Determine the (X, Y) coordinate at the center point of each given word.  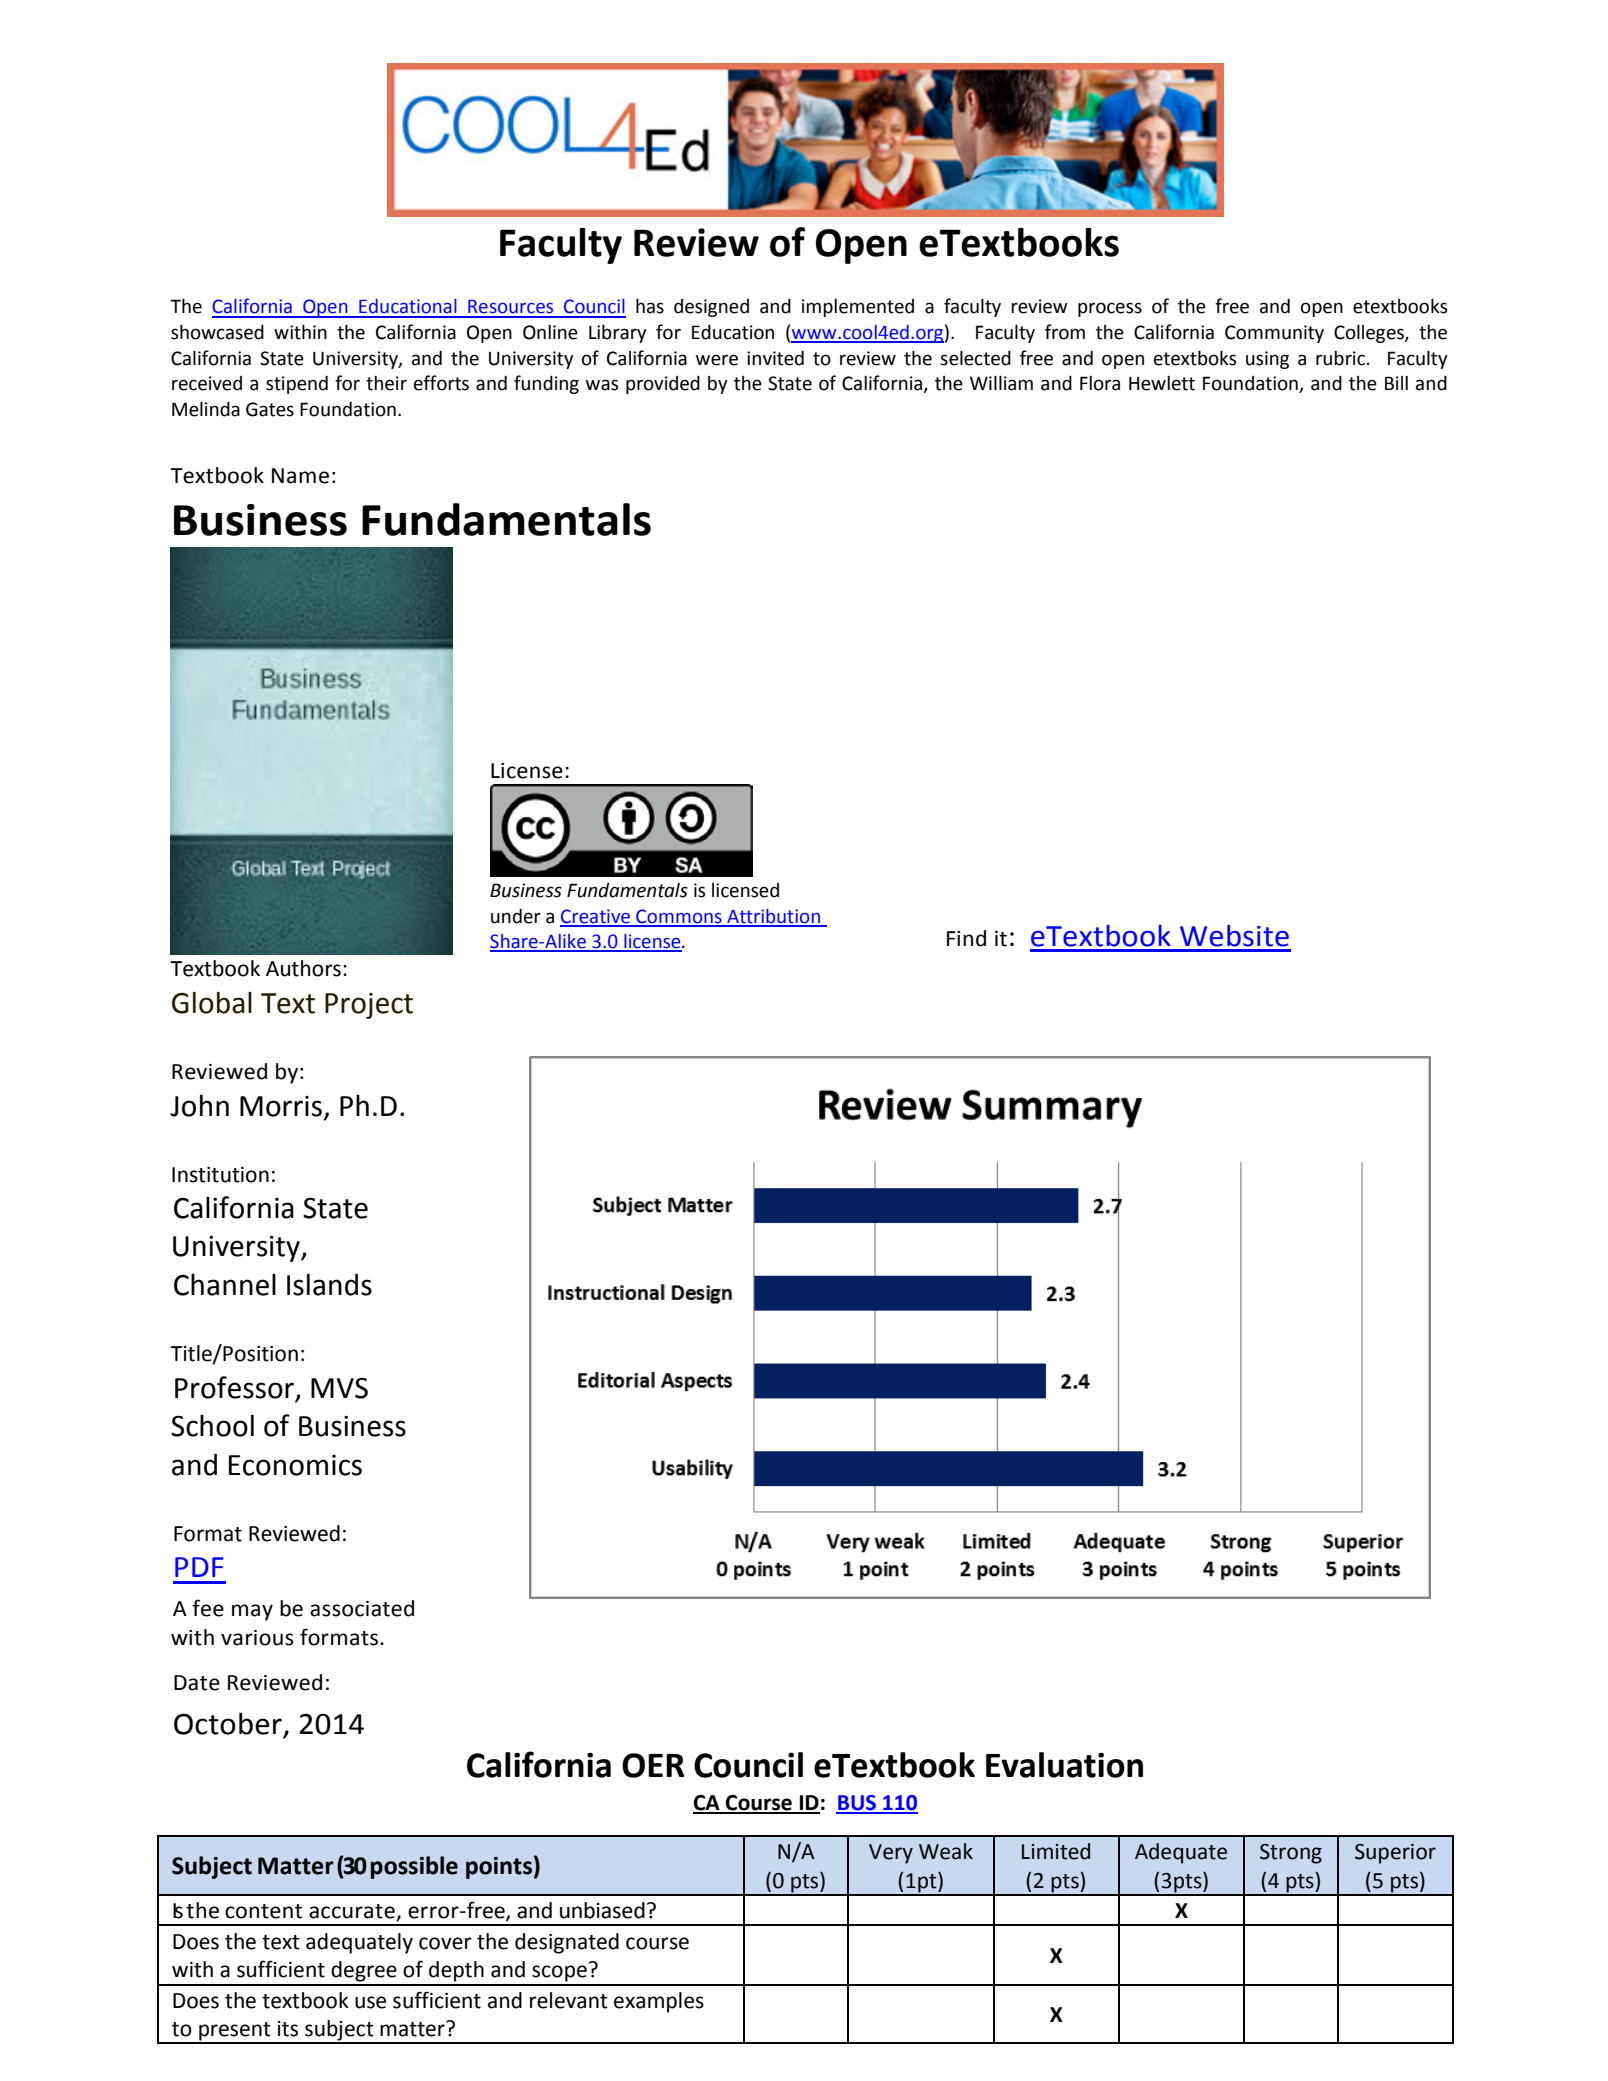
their (386, 383)
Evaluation (1064, 1765)
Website (1234, 936)
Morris (281, 1106)
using (1267, 360)
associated (362, 1608)
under (516, 916)
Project (369, 1006)
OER (653, 1765)
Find (966, 938)
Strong (1291, 1854)
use (370, 2002)
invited (775, 358)
